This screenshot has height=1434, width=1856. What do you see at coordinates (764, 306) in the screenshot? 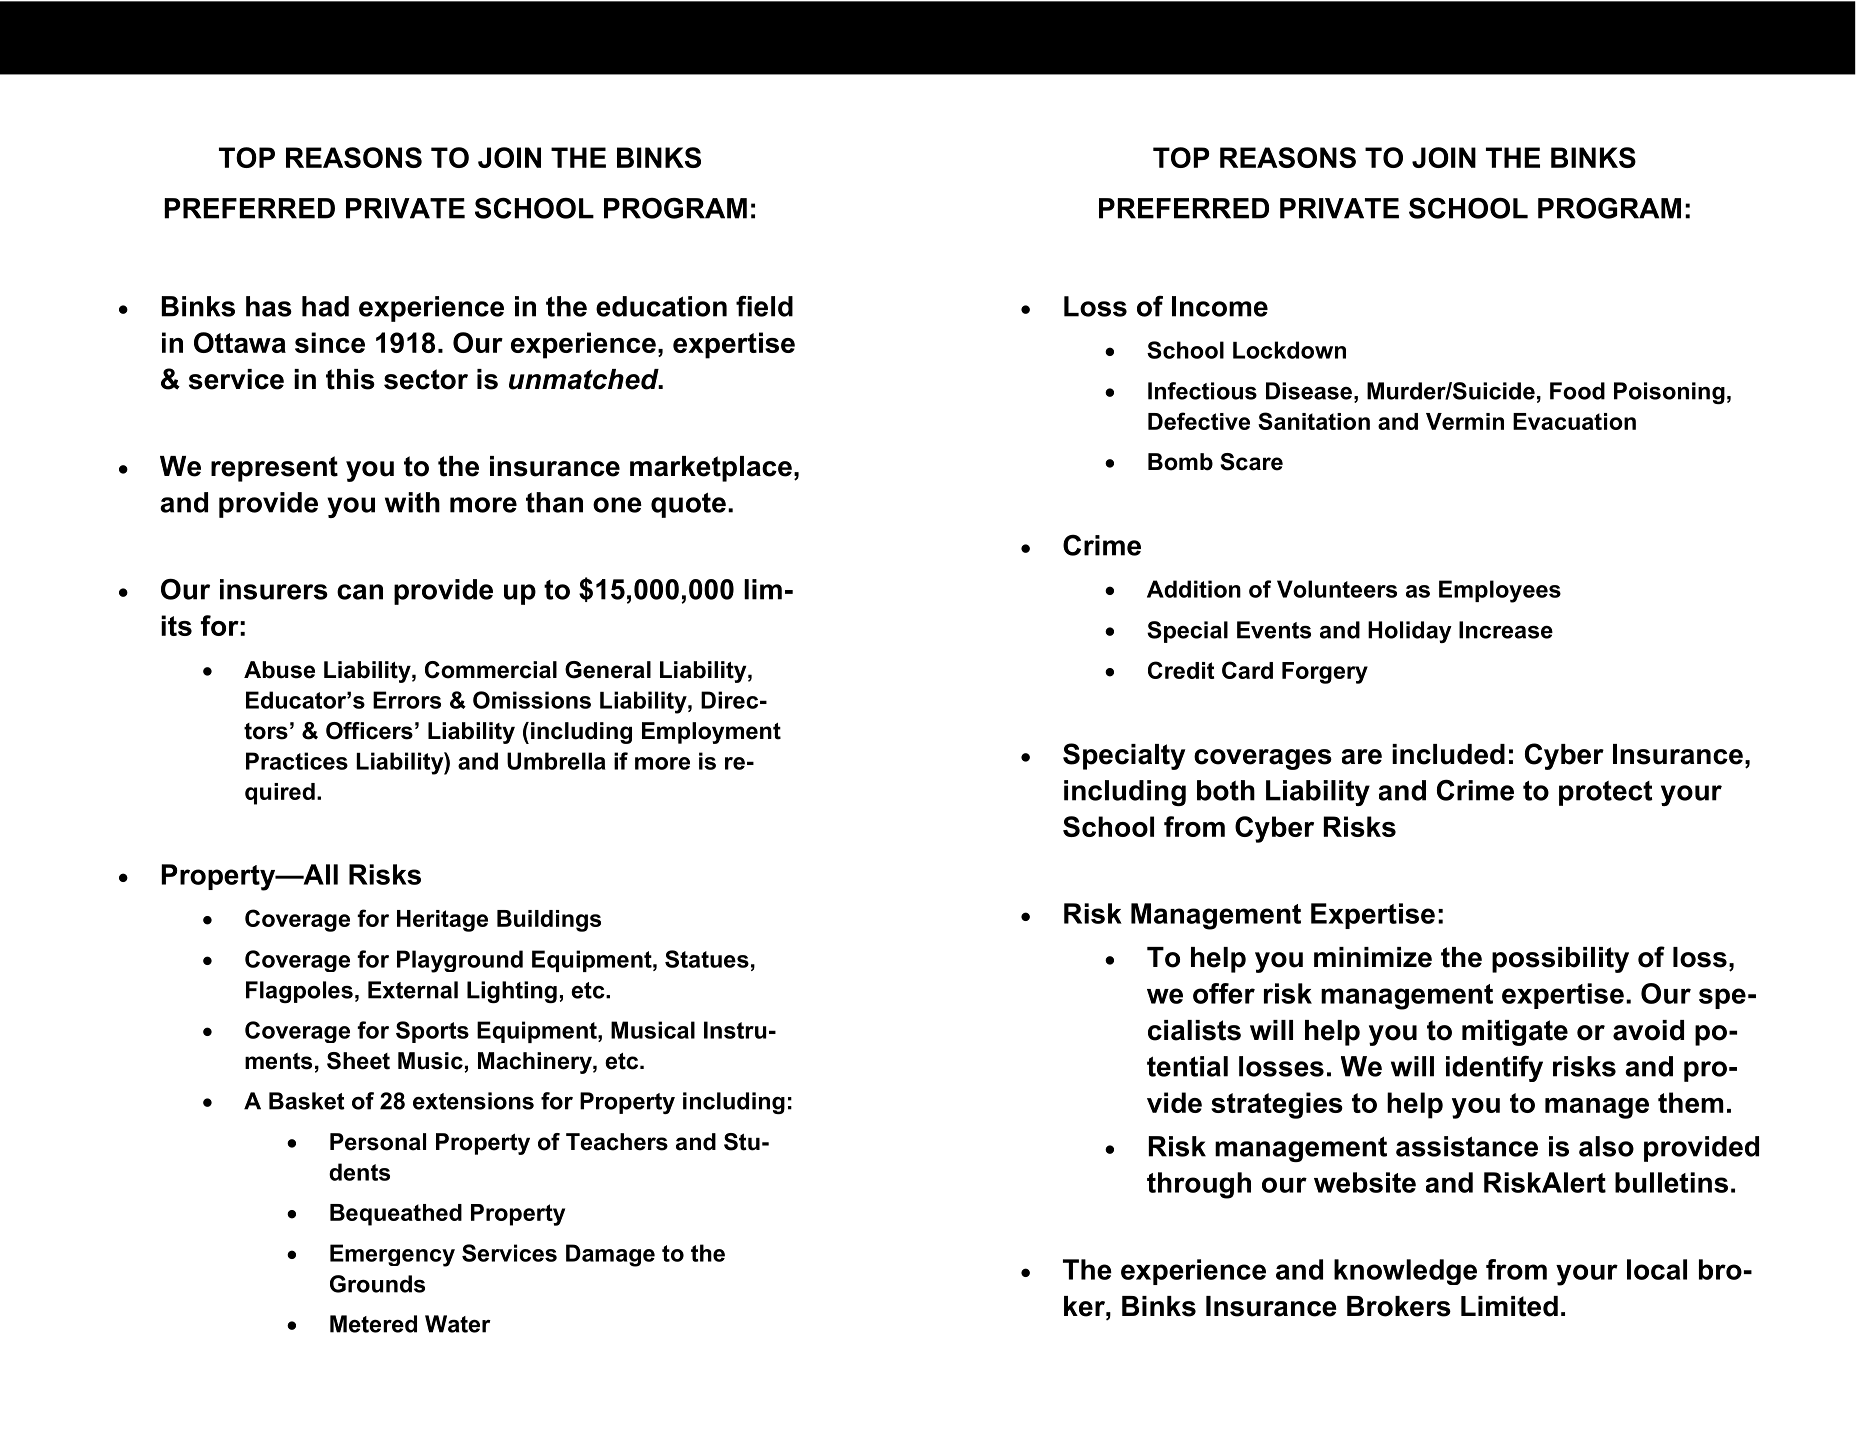
I see `field` at bounding box center [764, 306].
